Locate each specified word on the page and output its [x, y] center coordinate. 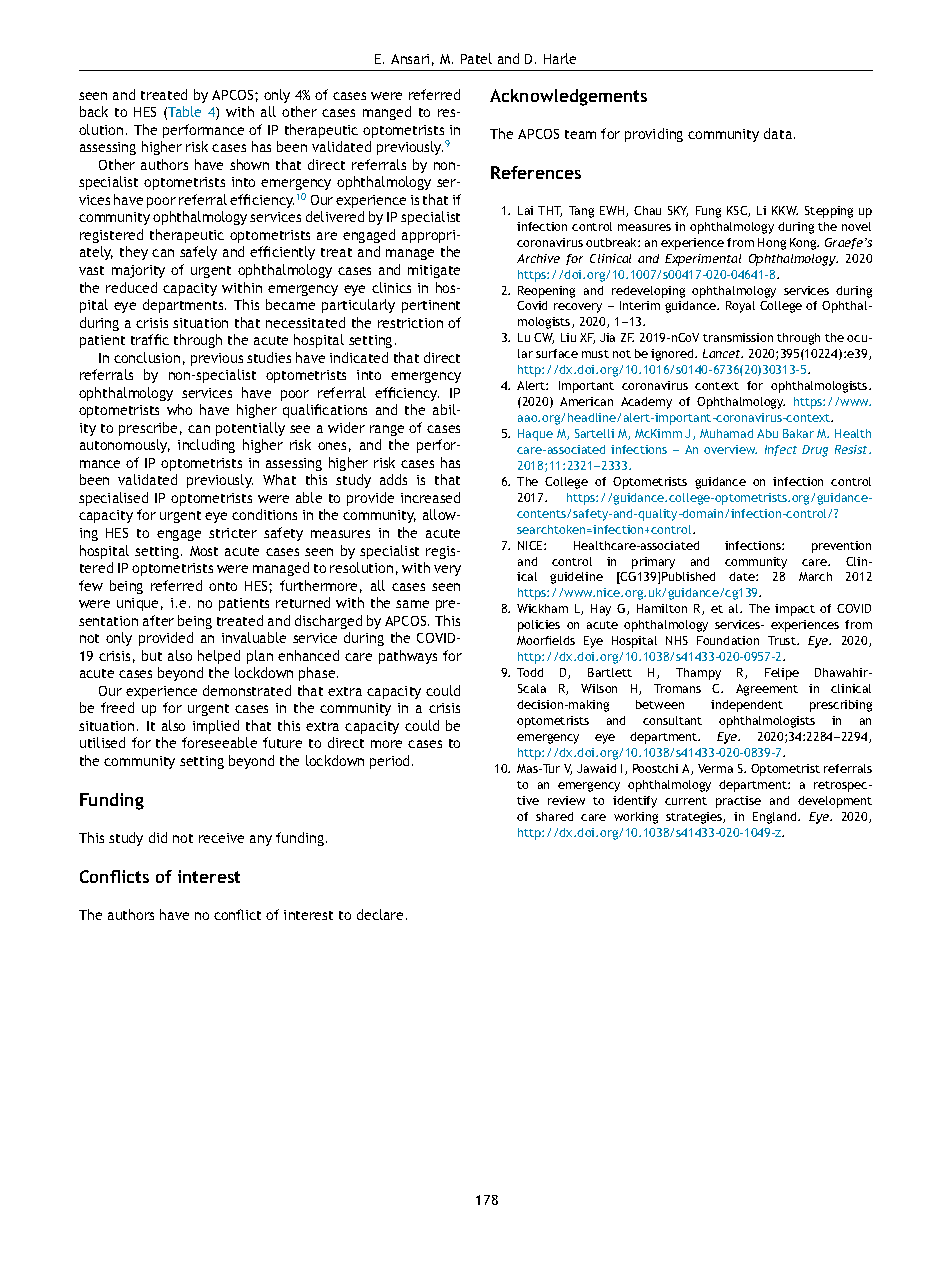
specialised [113, 499]
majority [138, 271]
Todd [530, 672]
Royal [740, 307]
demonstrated [247, 690]
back [94, 111]
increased [430, 497]
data [779, 133]
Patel [476, 58]
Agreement [767, 690]
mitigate [434, 271]
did [158, 837]
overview [730, 449]
